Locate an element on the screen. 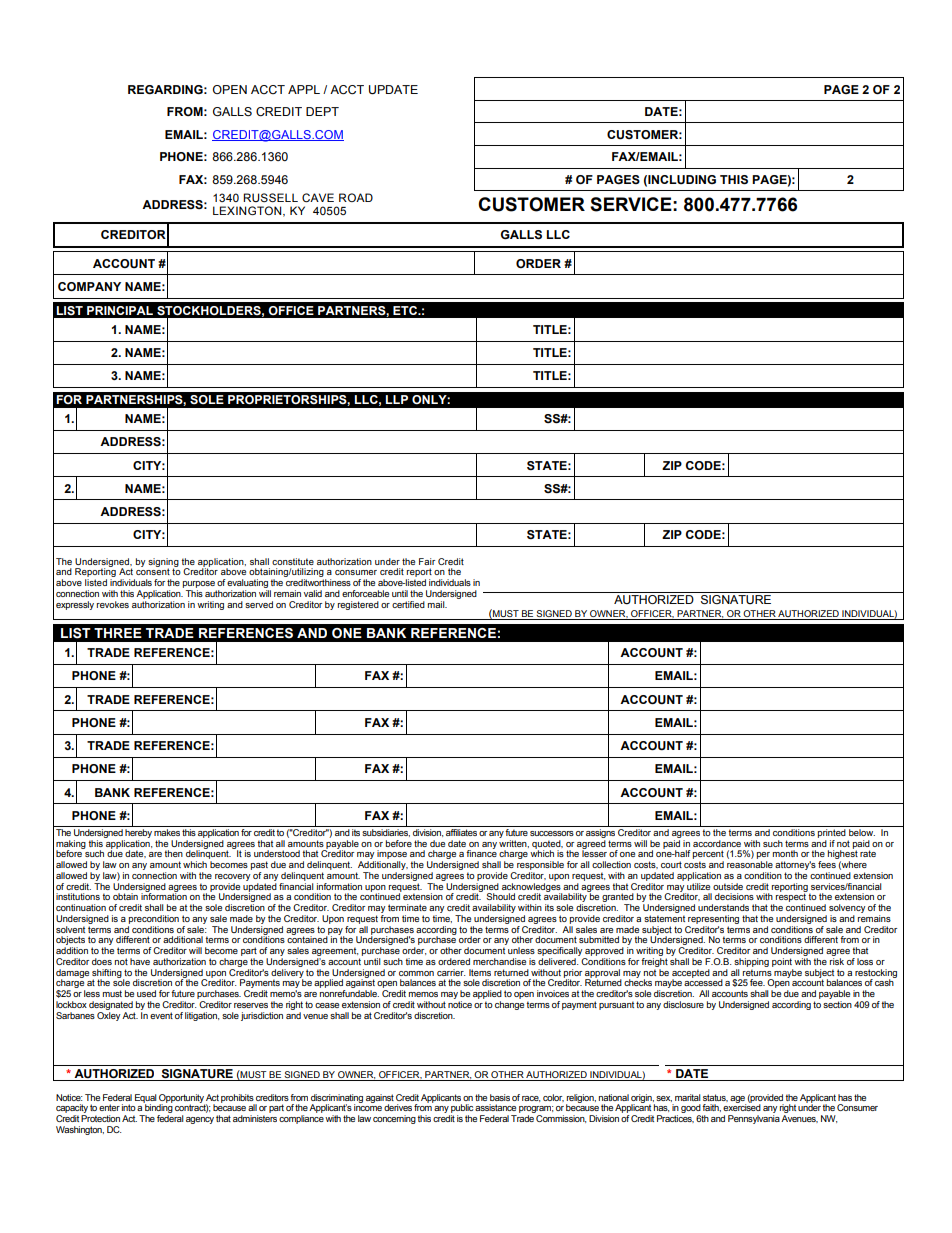 Image resolution: width=952 pixels, height=1233 pixels. month is located at coordinates (785, 853).
